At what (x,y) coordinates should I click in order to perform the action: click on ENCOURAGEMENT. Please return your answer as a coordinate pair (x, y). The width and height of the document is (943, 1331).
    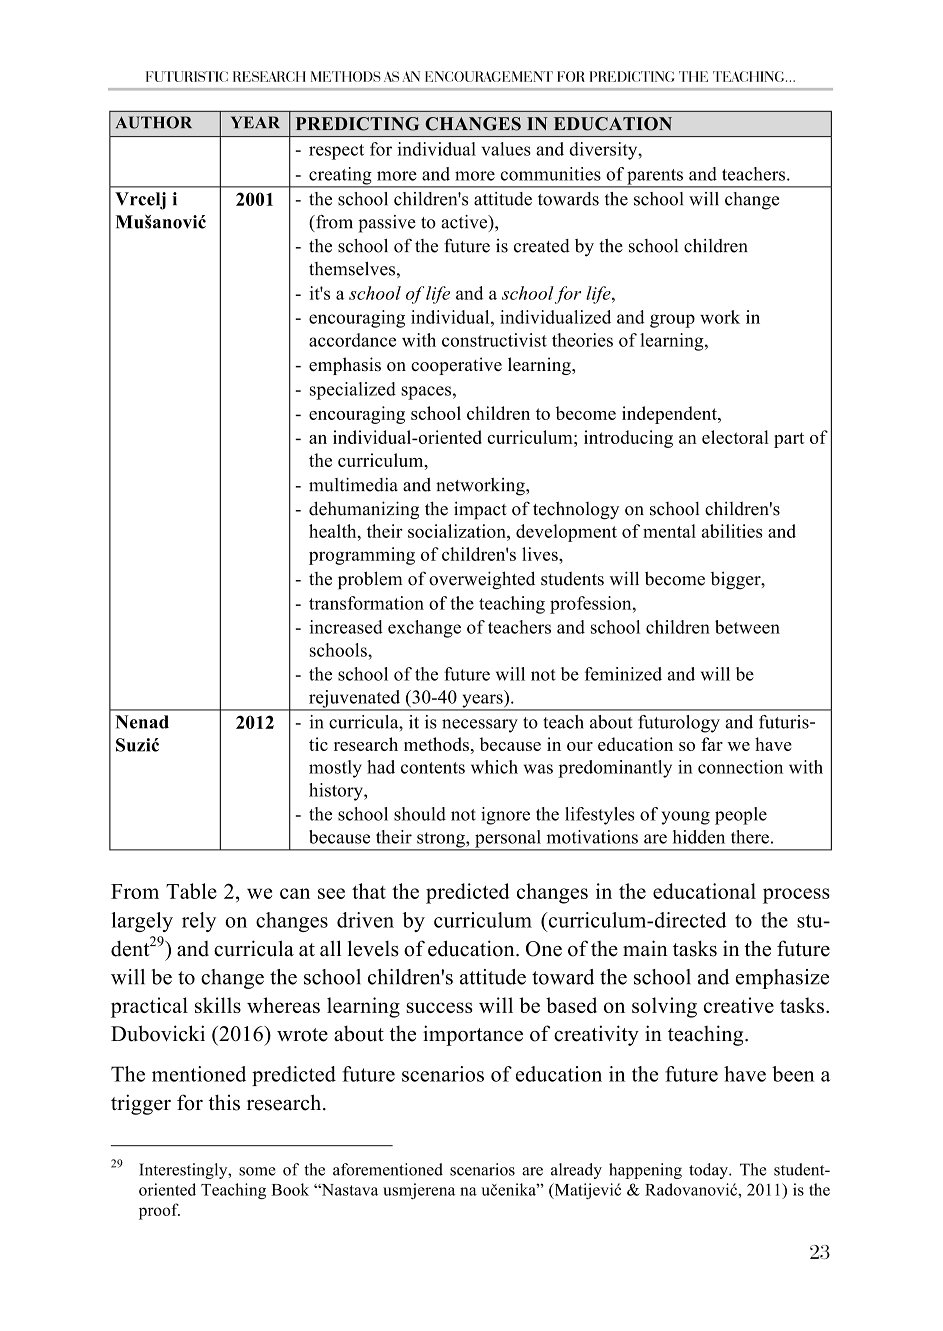
    Looking at the image, I should click on (489, 76).
